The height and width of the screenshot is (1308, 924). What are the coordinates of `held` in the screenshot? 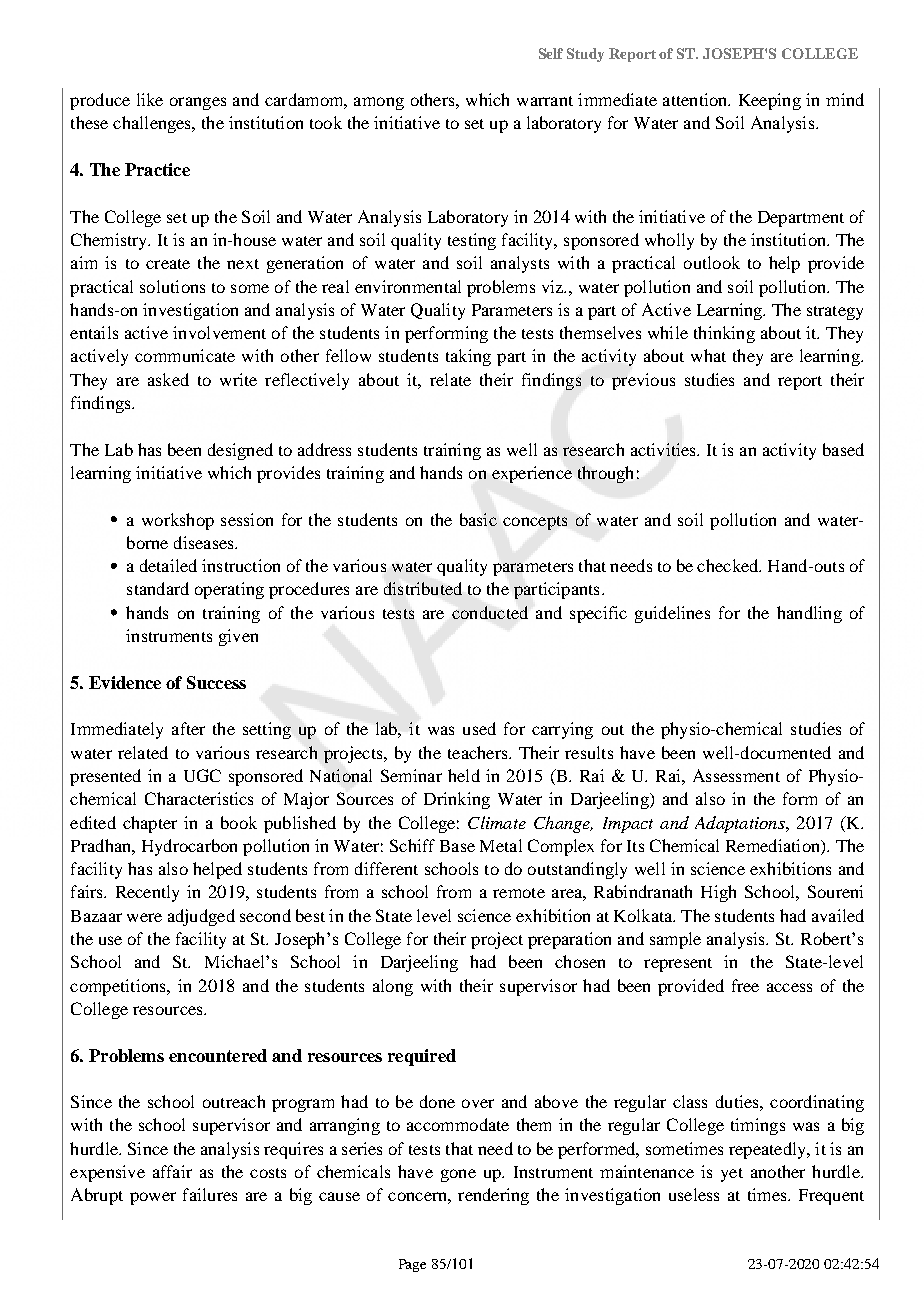 It's located at (464, 775).
